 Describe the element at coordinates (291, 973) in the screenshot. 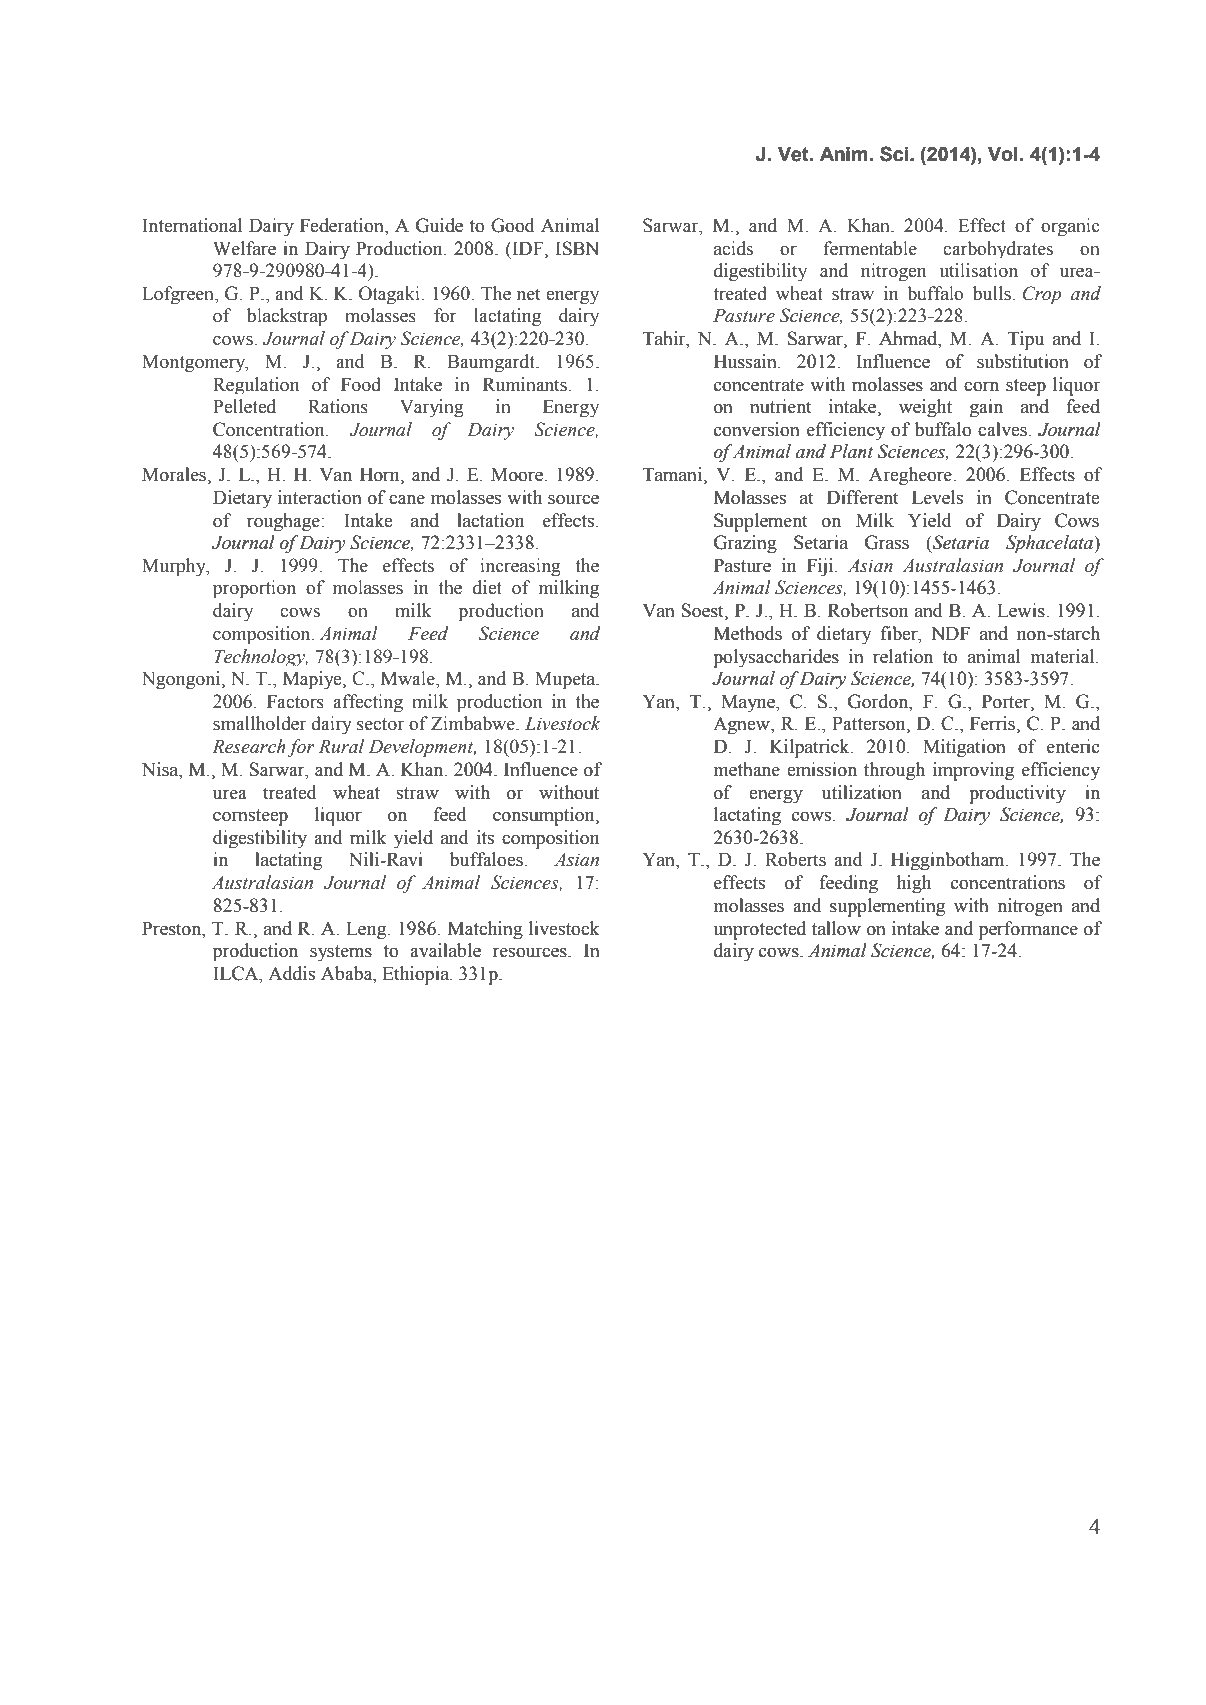

I see `Addis` at that location.
